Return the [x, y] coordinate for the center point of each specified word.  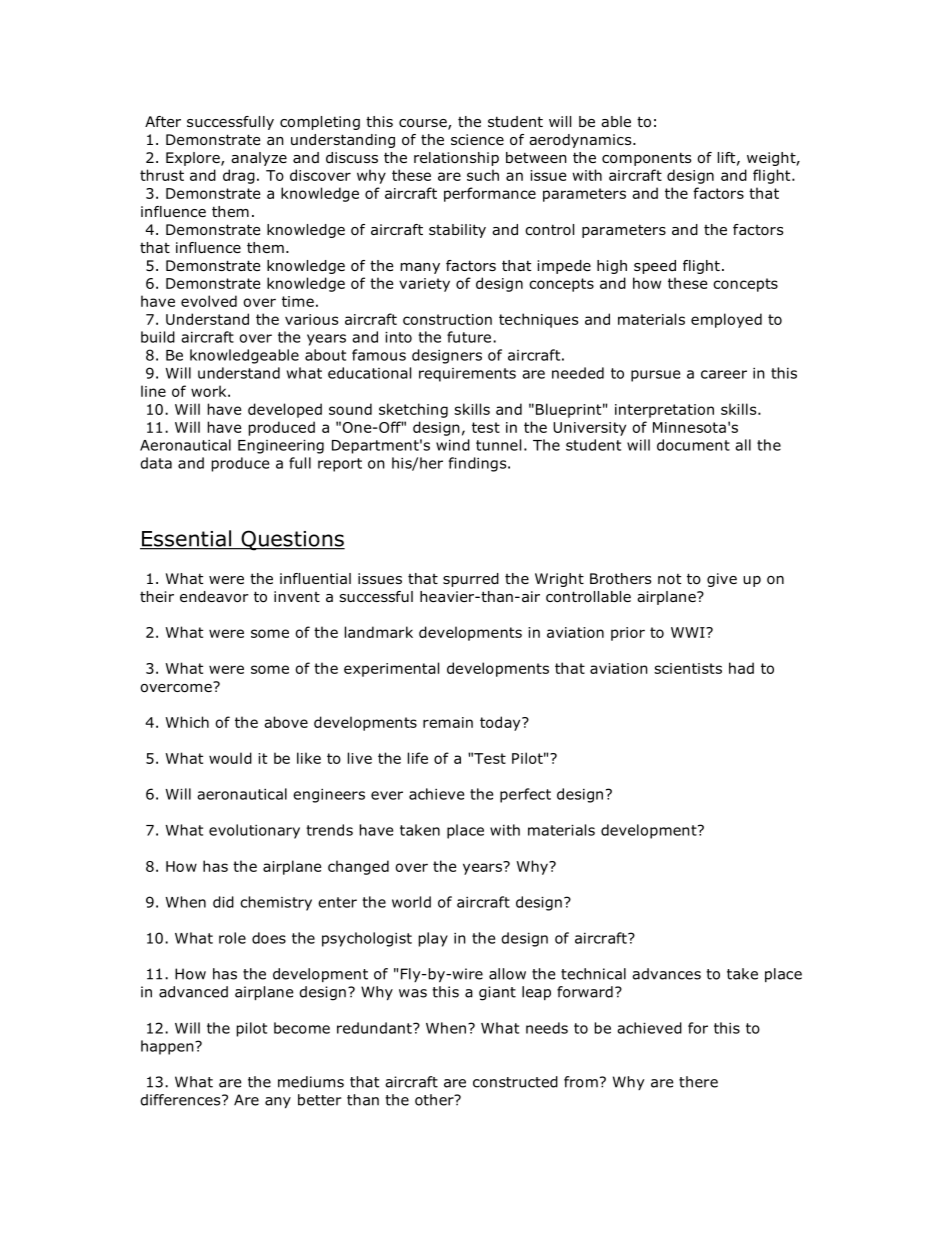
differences [181, 1100]
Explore [194, 159]
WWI [689, 632]
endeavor [214, 597]
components [646, 159]
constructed [515, 1082]
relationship [456, 159]
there [698, 1082]
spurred [471, 580]
